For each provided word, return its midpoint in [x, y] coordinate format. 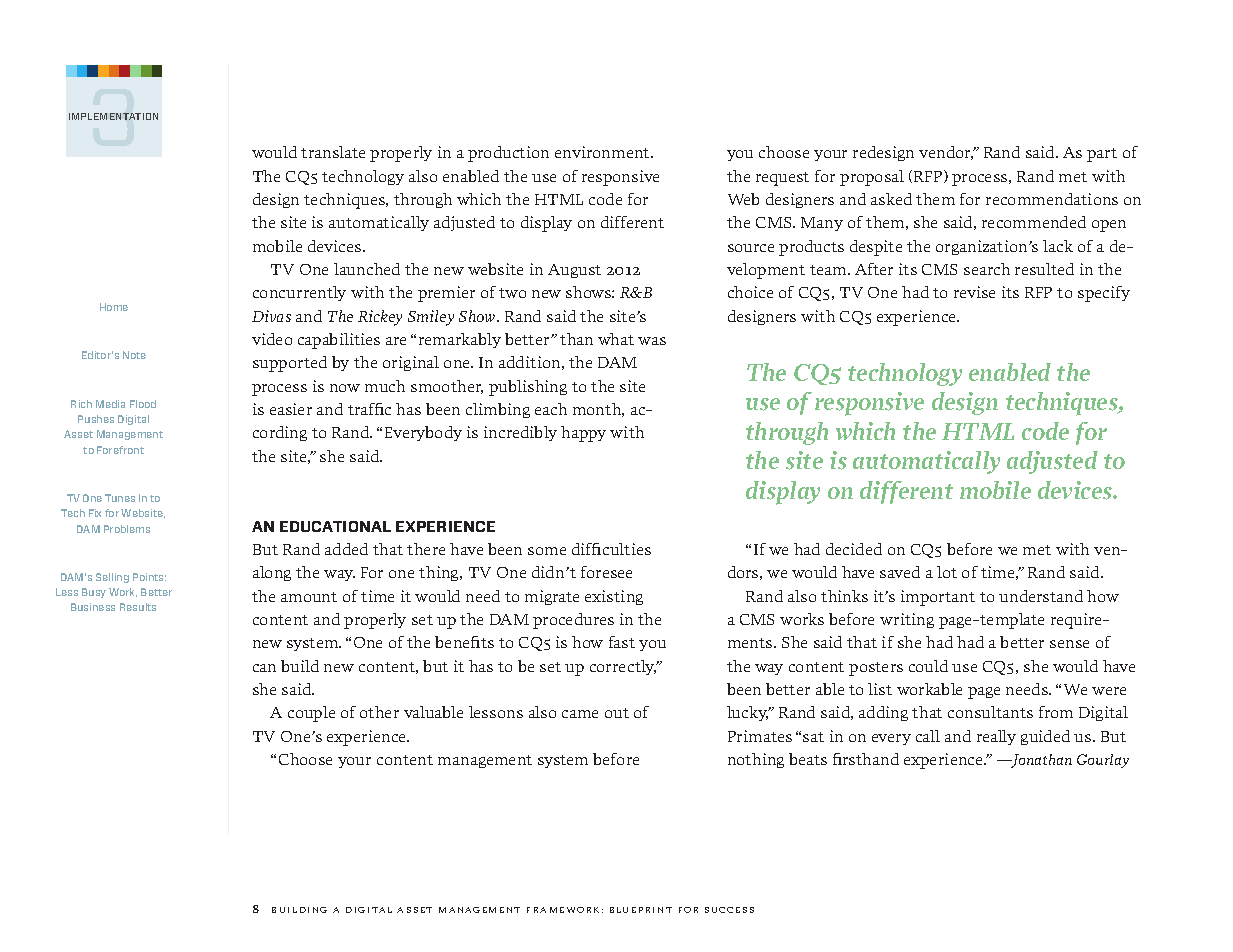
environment [603, 152]
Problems [127, 529]
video [272, 339]
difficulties [611, 549]
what [616, 339]
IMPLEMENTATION [113, 116]
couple [311, 714]
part [1102, 155]
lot [947, 572]
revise [974, 292]
